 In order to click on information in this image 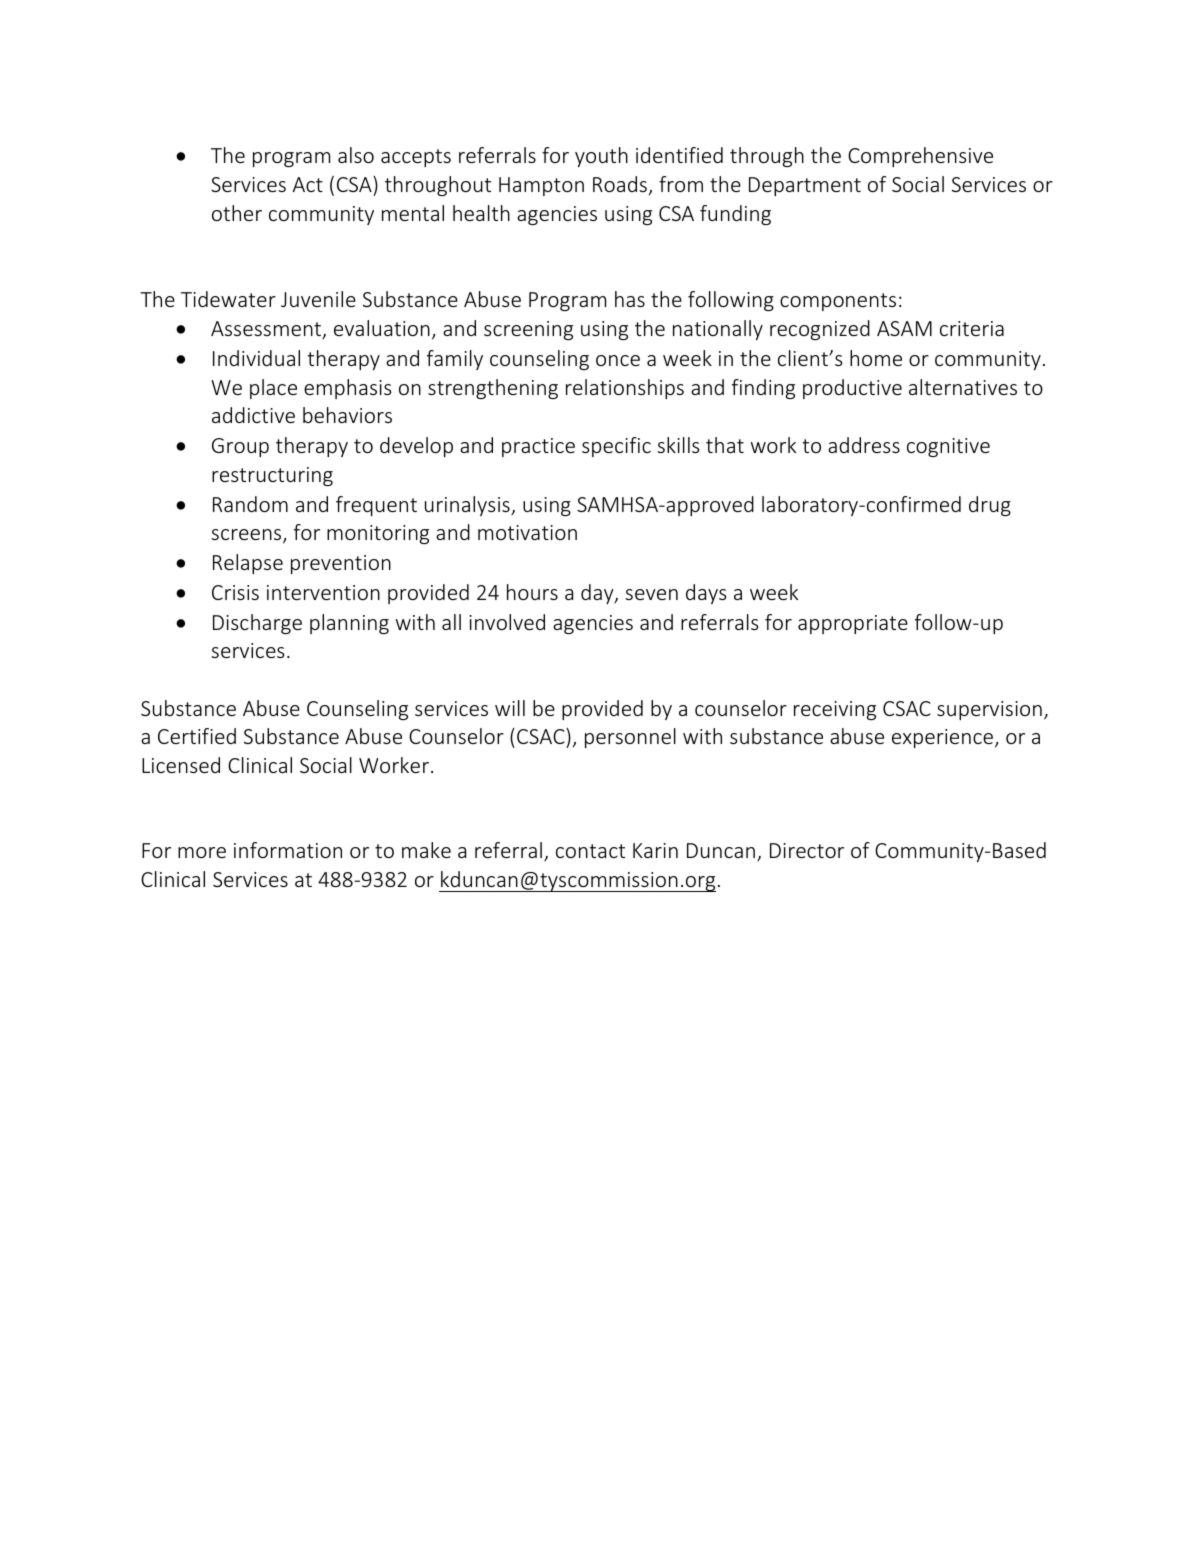, I will do `click(288, 850)`.
